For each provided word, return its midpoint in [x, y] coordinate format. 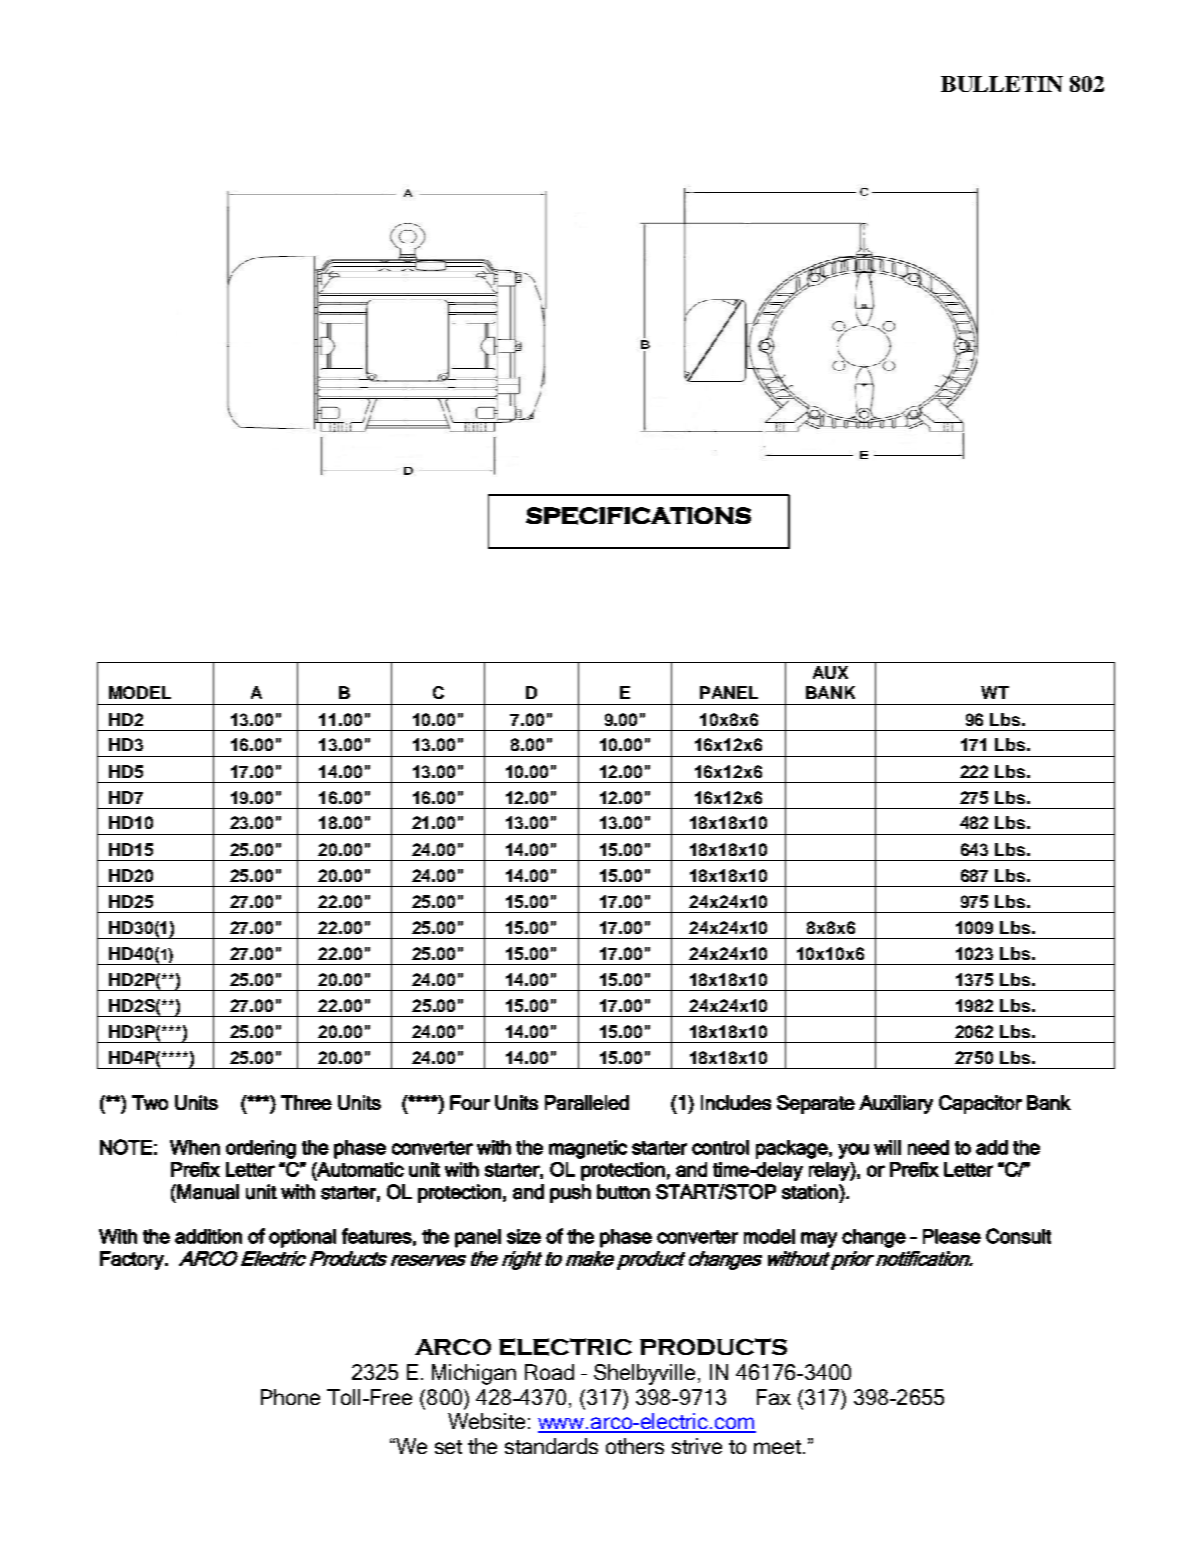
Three [306, 1102]
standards [551, 1446]
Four [470, 1102]
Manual [207, 1192]
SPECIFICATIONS [638, 516]
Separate [816, 1104]
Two [150, 1102]
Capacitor [980, 1104]
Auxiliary [896, 1104]
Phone [290, 1397]
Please [952, 1236]
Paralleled [587, 1102]
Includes [736, 1102]
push [570, 1193]
